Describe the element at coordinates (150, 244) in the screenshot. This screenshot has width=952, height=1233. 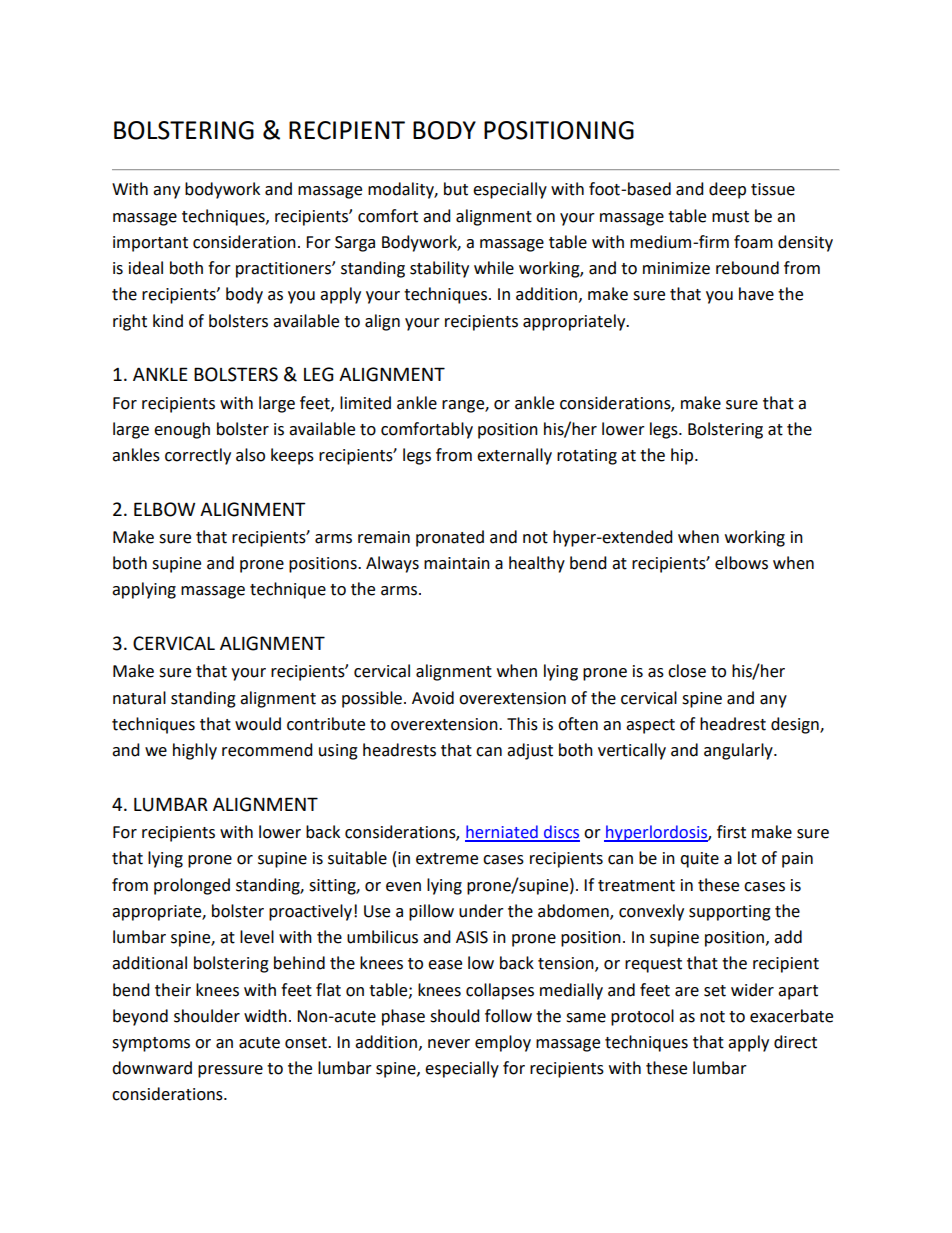
I see `important` at that location.
